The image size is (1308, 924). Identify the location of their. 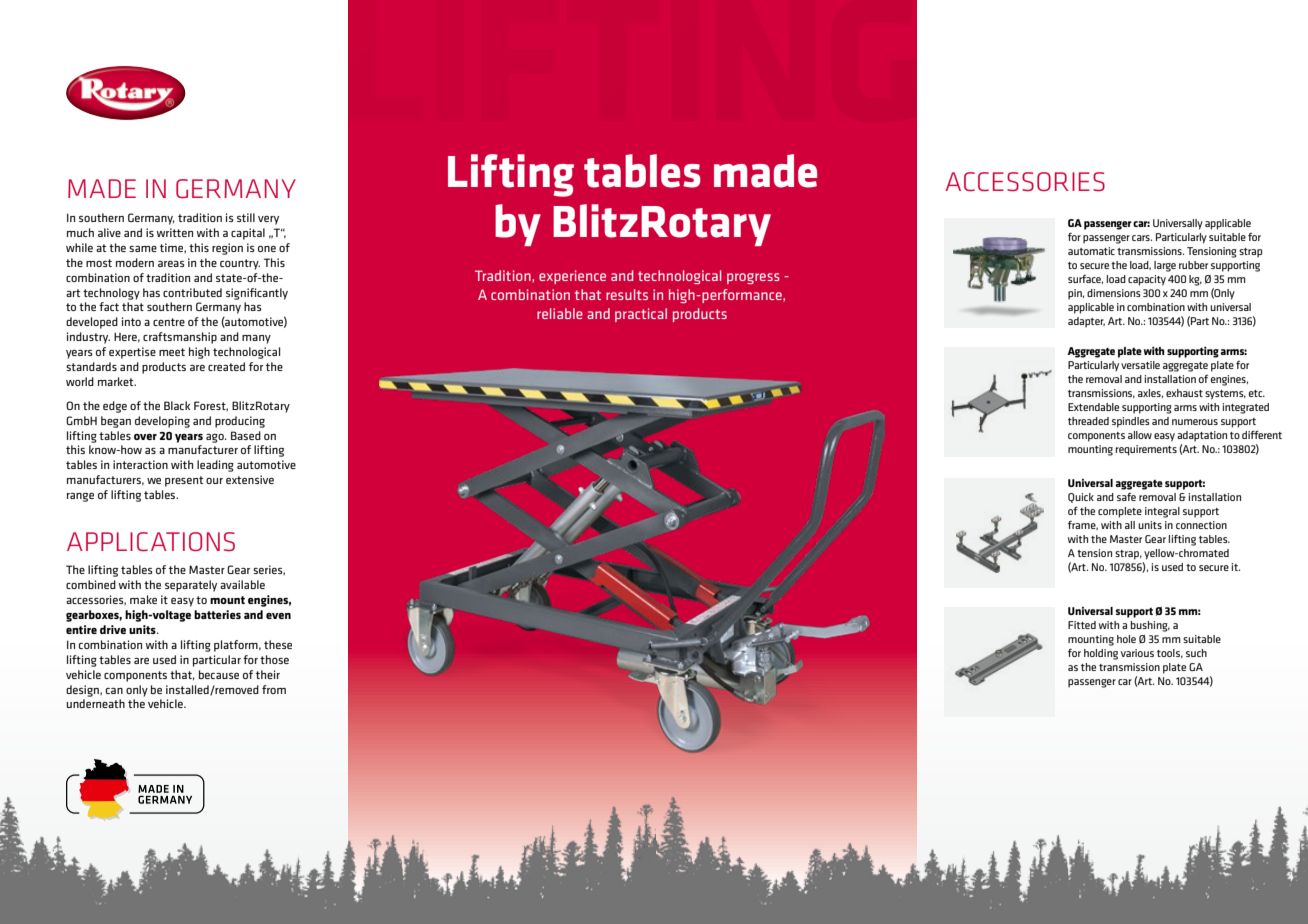
(268, 674).
